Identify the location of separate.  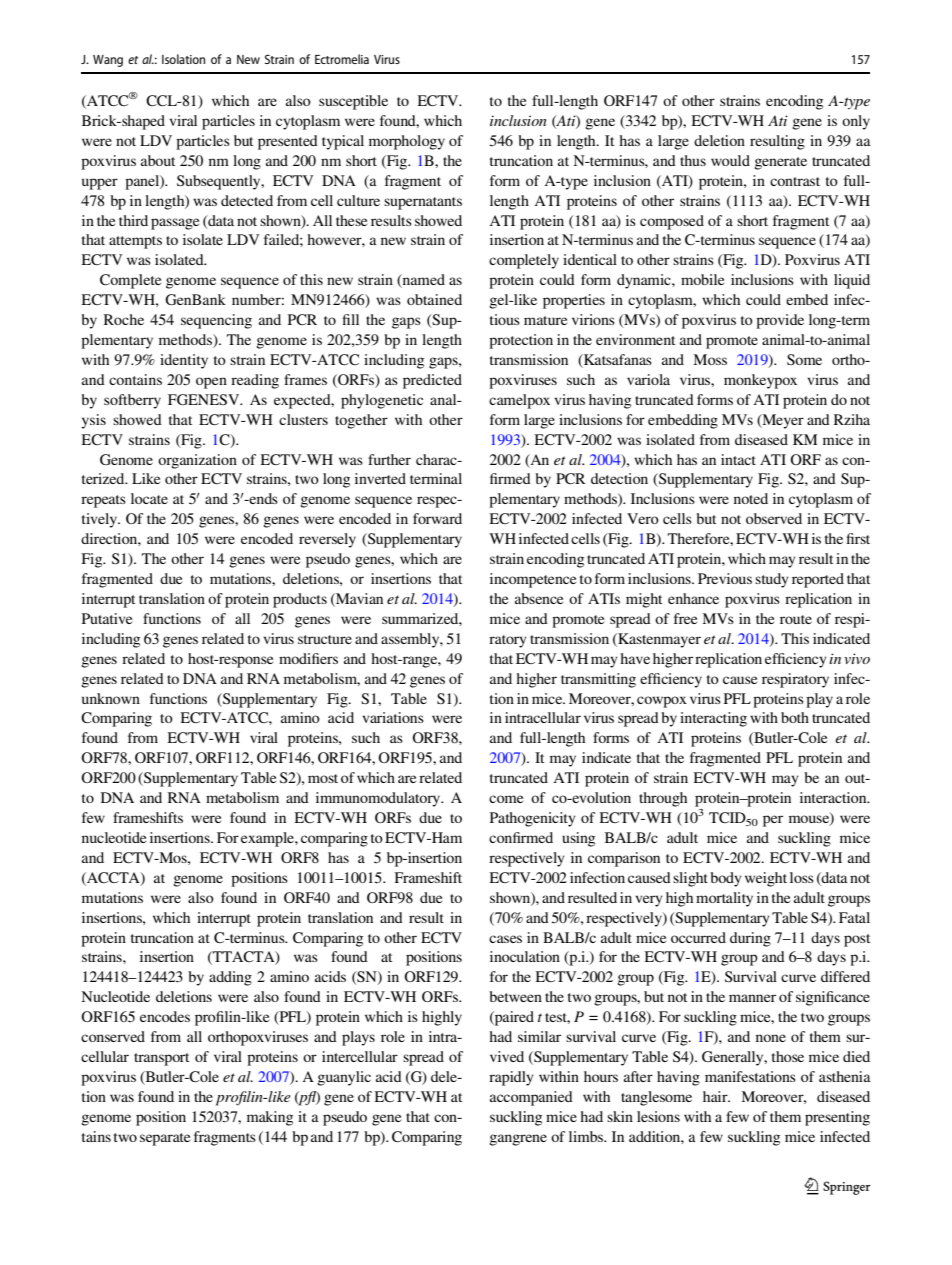
(165, 1139).
